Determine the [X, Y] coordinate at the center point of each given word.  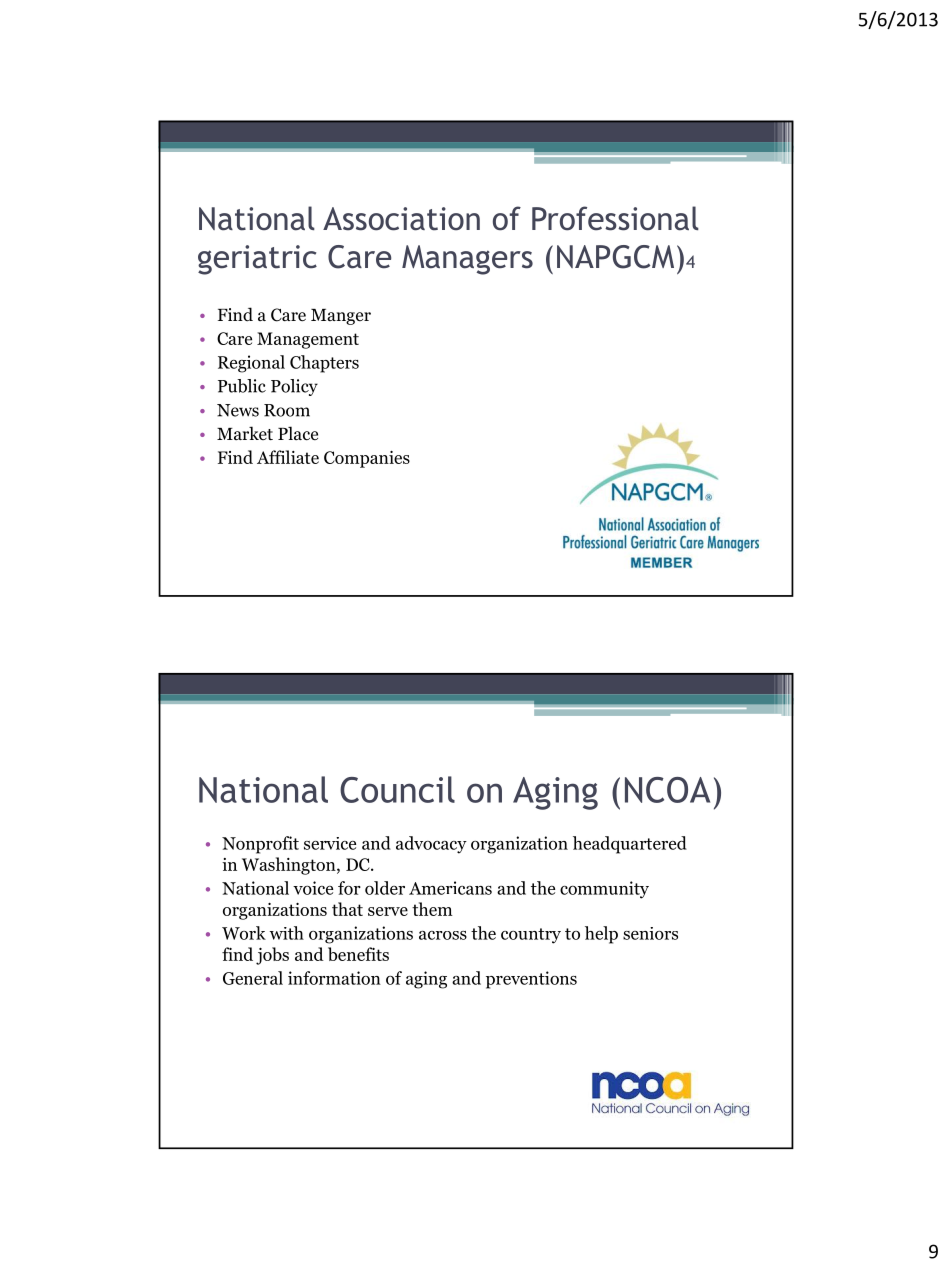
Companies [367, 459]
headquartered [630, 845]
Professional [615, 218]
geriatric [257, 260]
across [443, 935]
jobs [272, 956]
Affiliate [288, 457]
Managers [467, 260]
